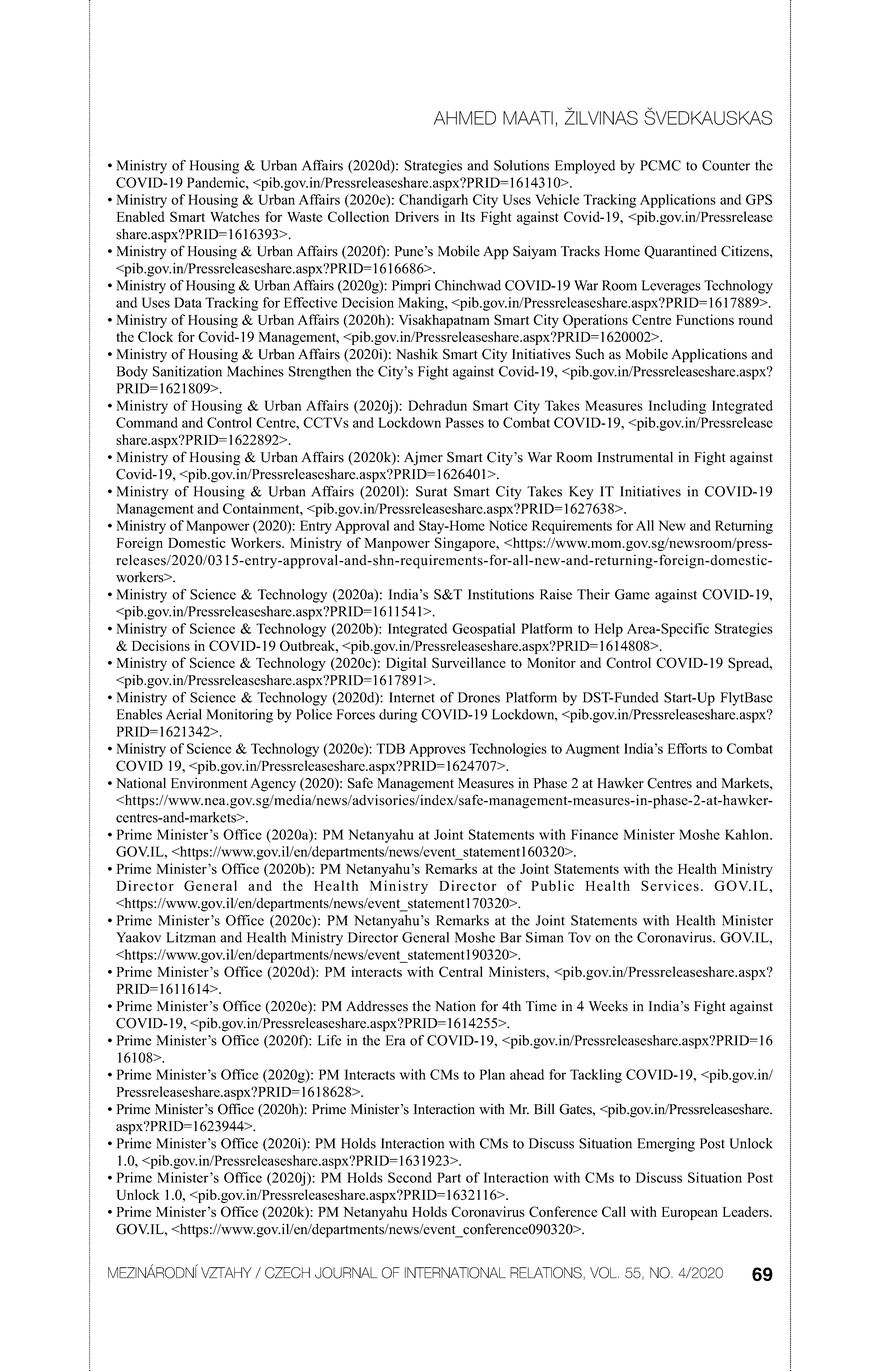 The image size is (896, 1371). I want to click on Command, so click(147, 422).
